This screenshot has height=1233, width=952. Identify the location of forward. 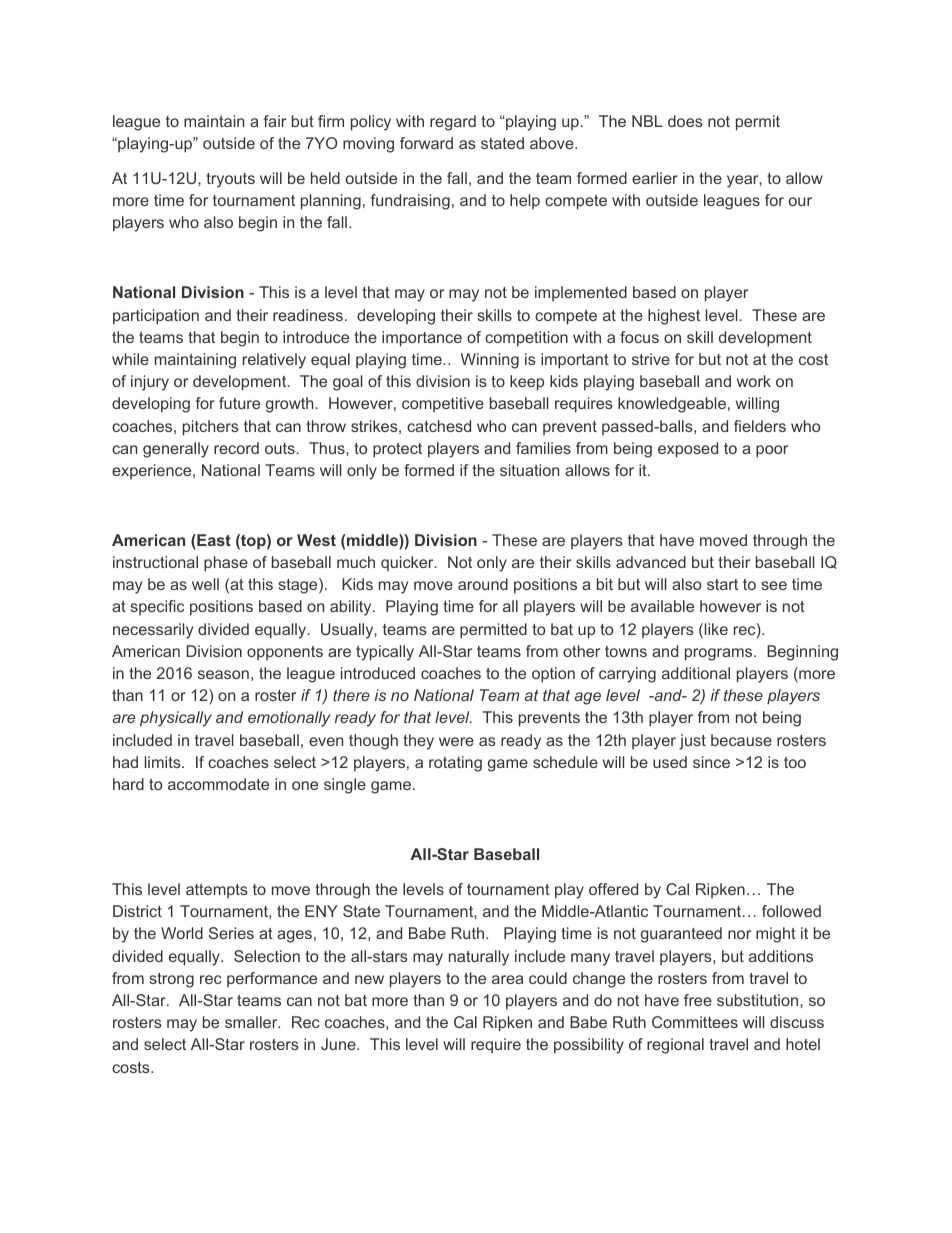
(426, 143).
